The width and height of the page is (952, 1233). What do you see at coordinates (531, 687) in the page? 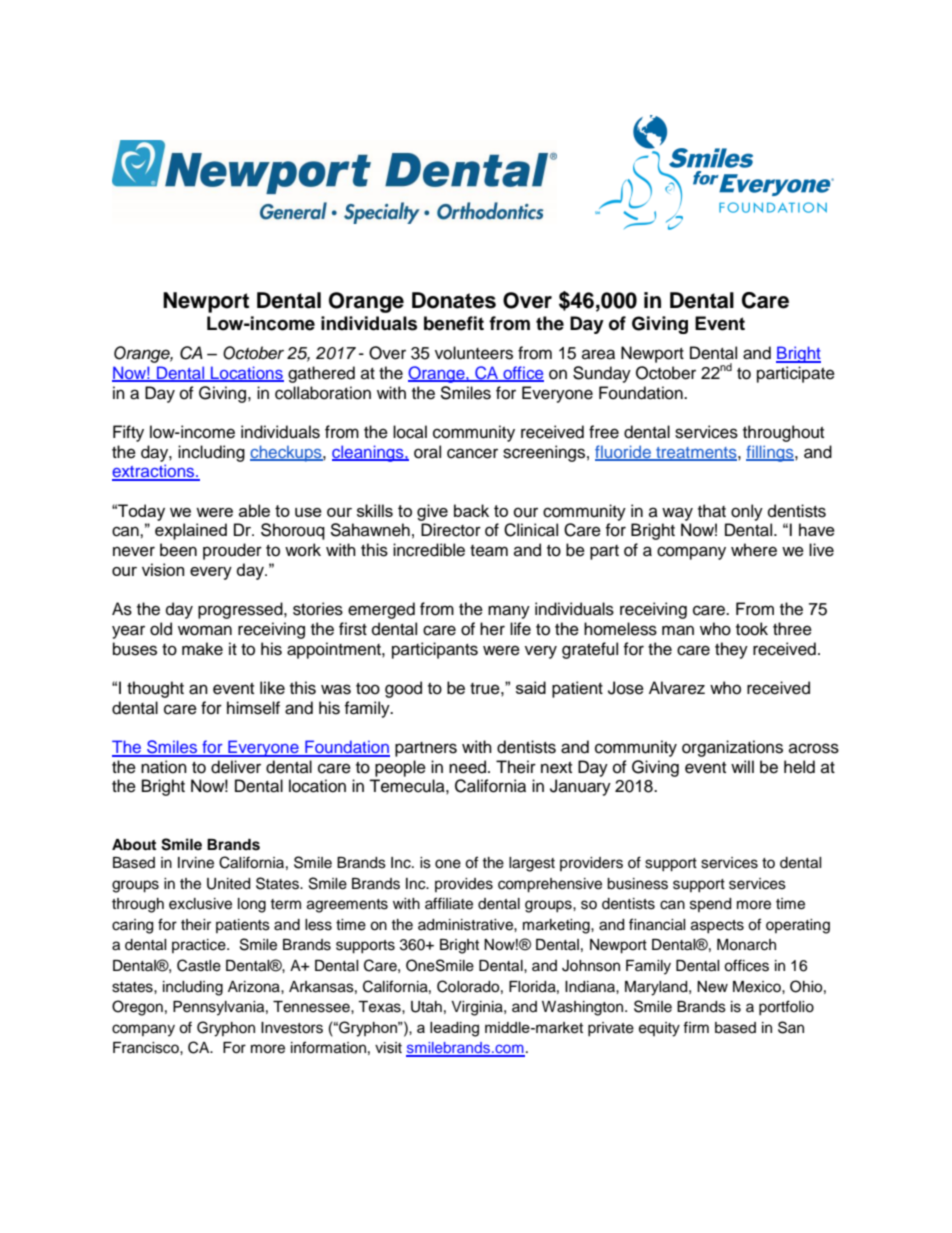
I see `said` at bounding box center [531, 687].
